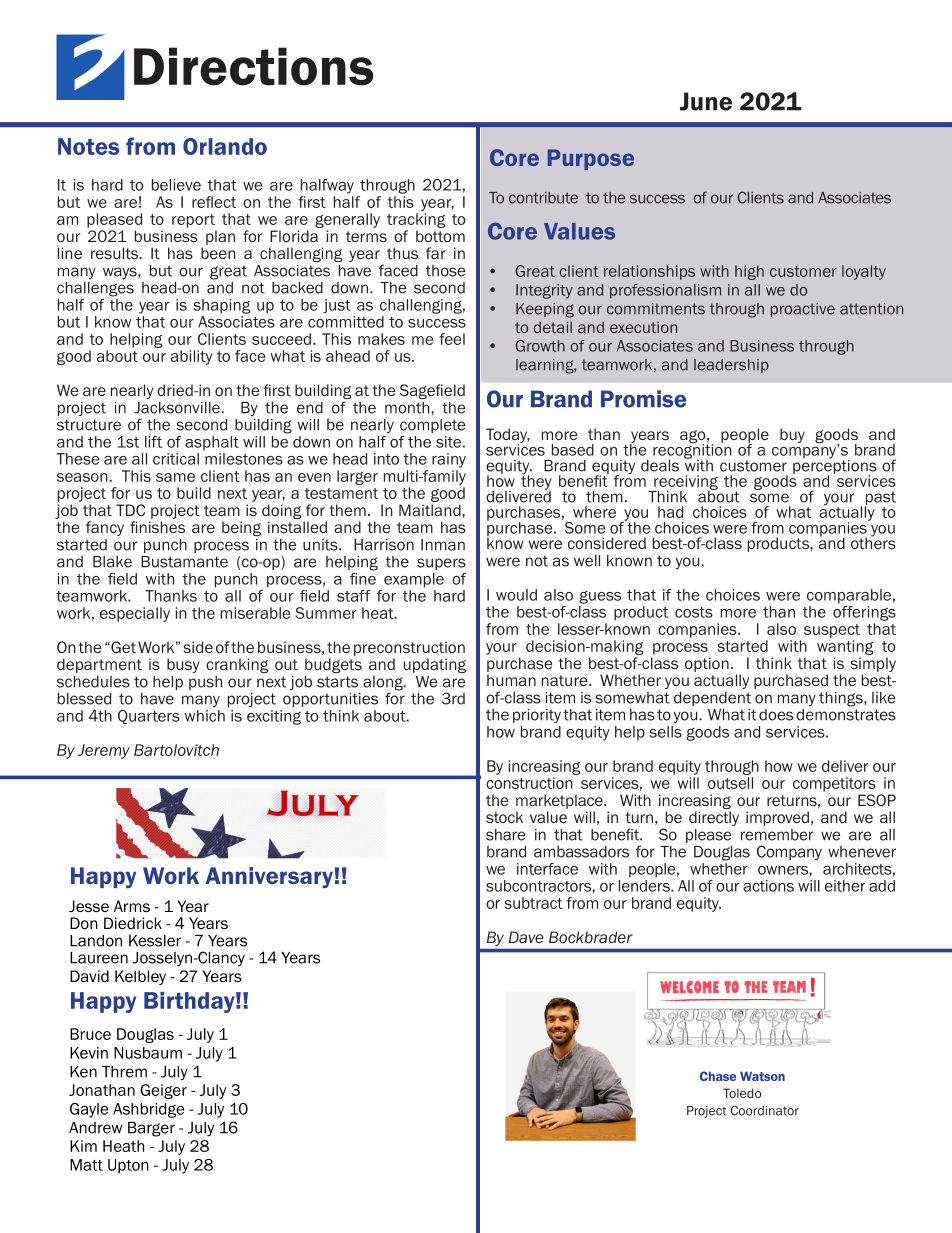  I want to click on Coordinator, so click(765, 1110).
